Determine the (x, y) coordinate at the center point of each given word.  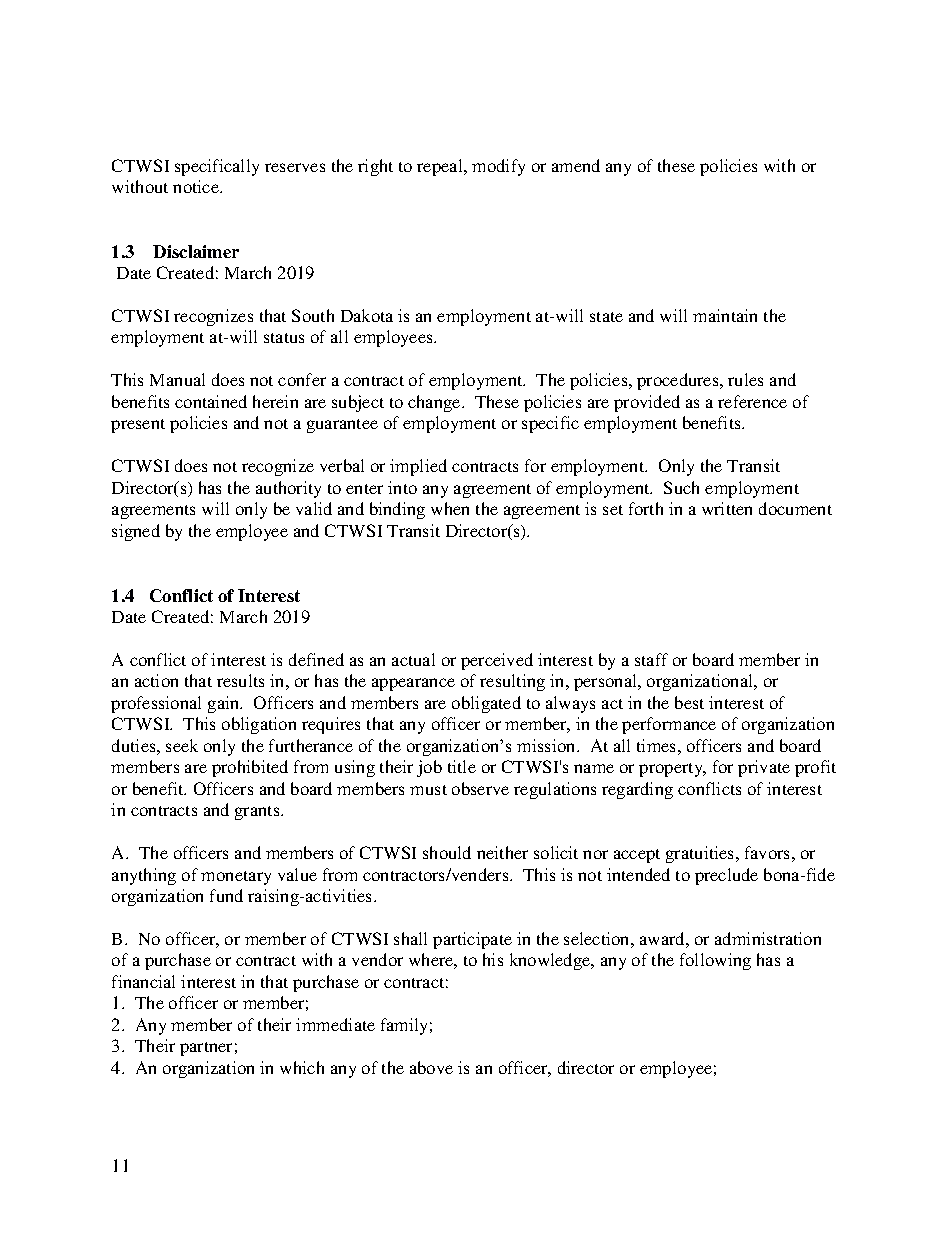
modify (498, 167)
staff (651, 659)
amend (576, 165)
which (302, 1067)
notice (197, 186)
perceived (497, 661)
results (240, 680)
